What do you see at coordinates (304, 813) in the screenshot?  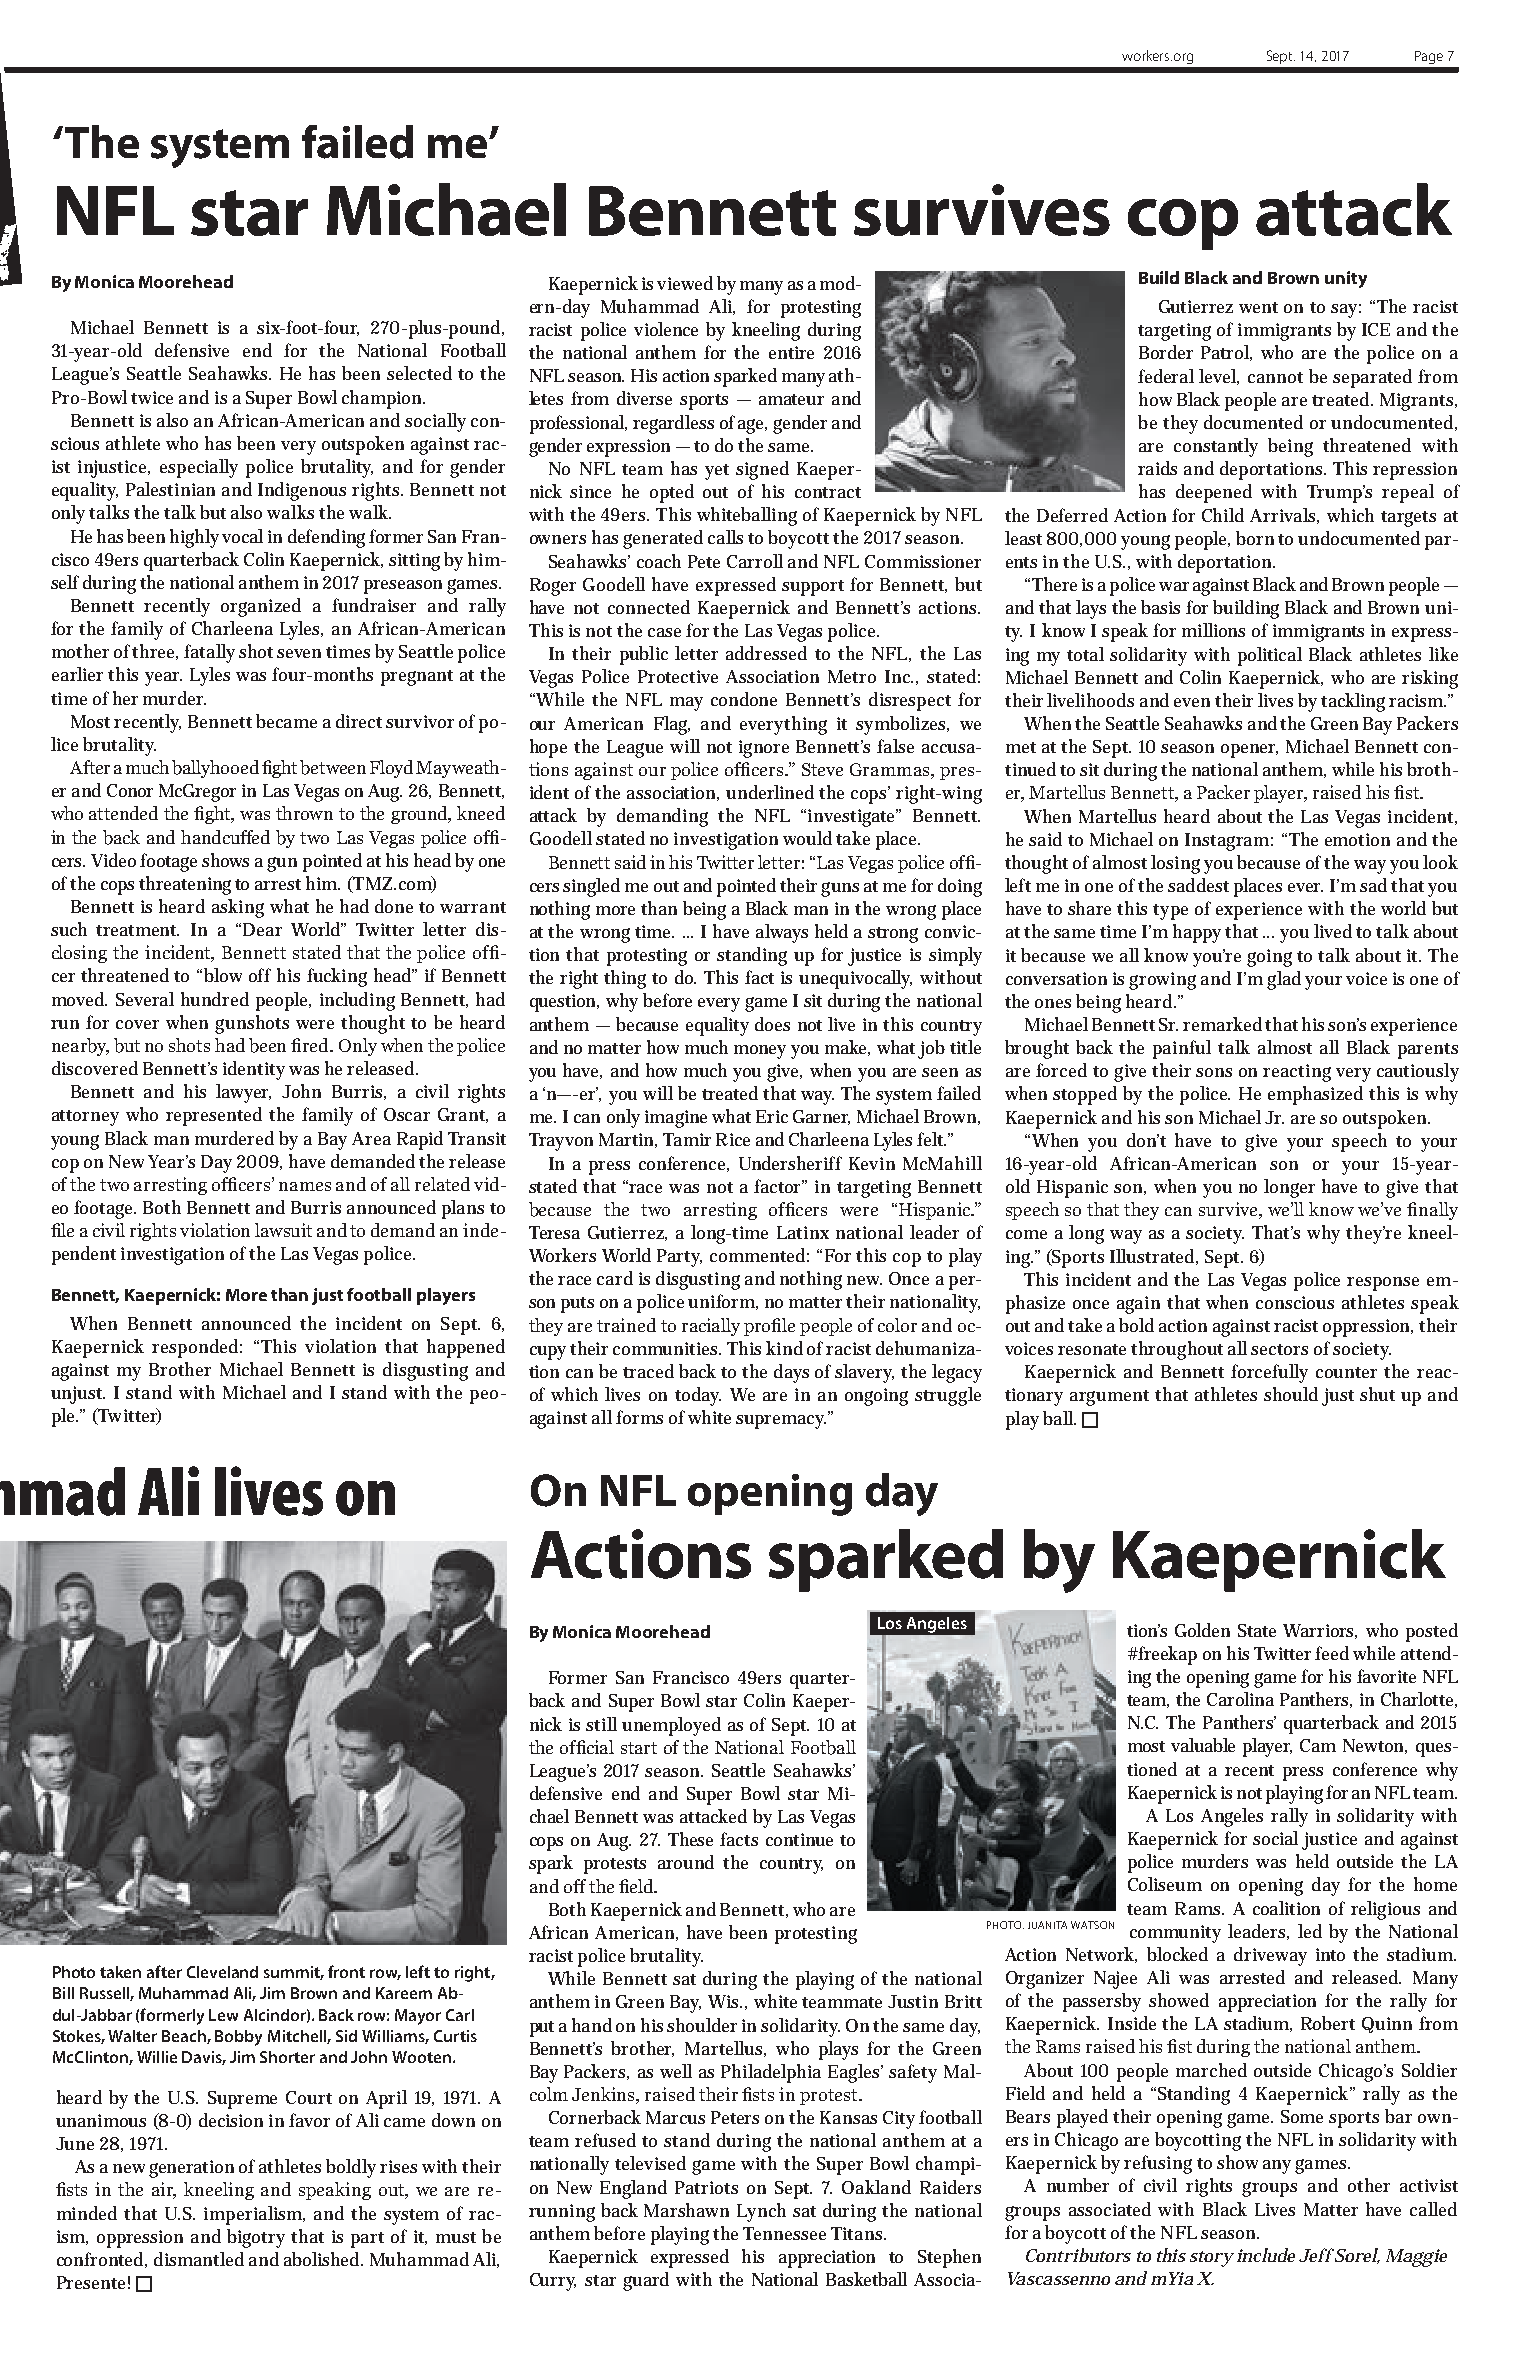 I see `thrown` at bounding box center [304, 813].
